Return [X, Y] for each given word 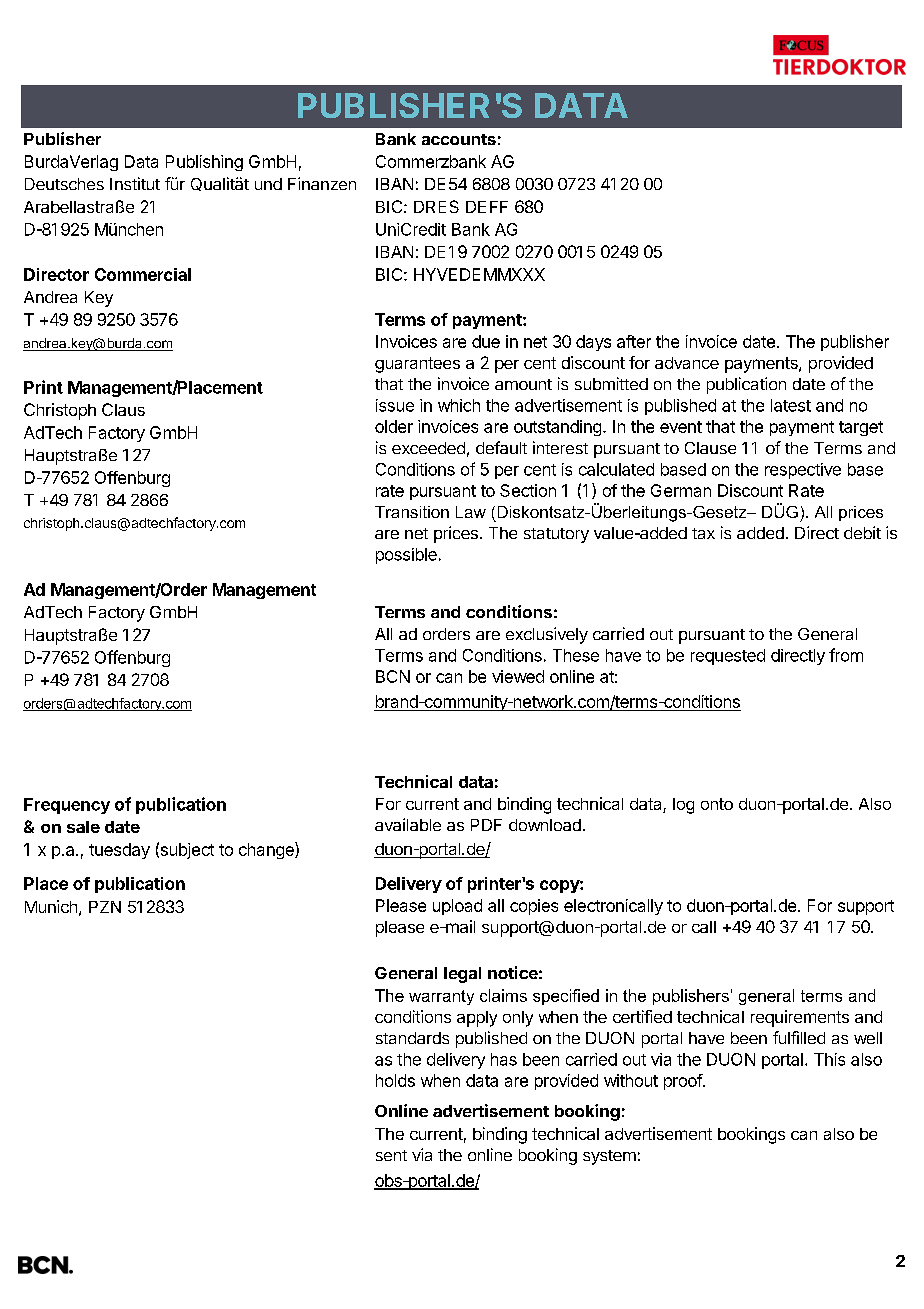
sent [391, 1155]
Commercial [143, 274]
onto [717, 804]
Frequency [67, 806]
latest [791, 405]
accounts [459, 139]
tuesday [119, 851]
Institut [135, 183]
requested [728, 657]
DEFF [487, 207]
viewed [518, 676]
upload [457, 907]
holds [395, 1080]
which [459, 405]
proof [684, 1082]
